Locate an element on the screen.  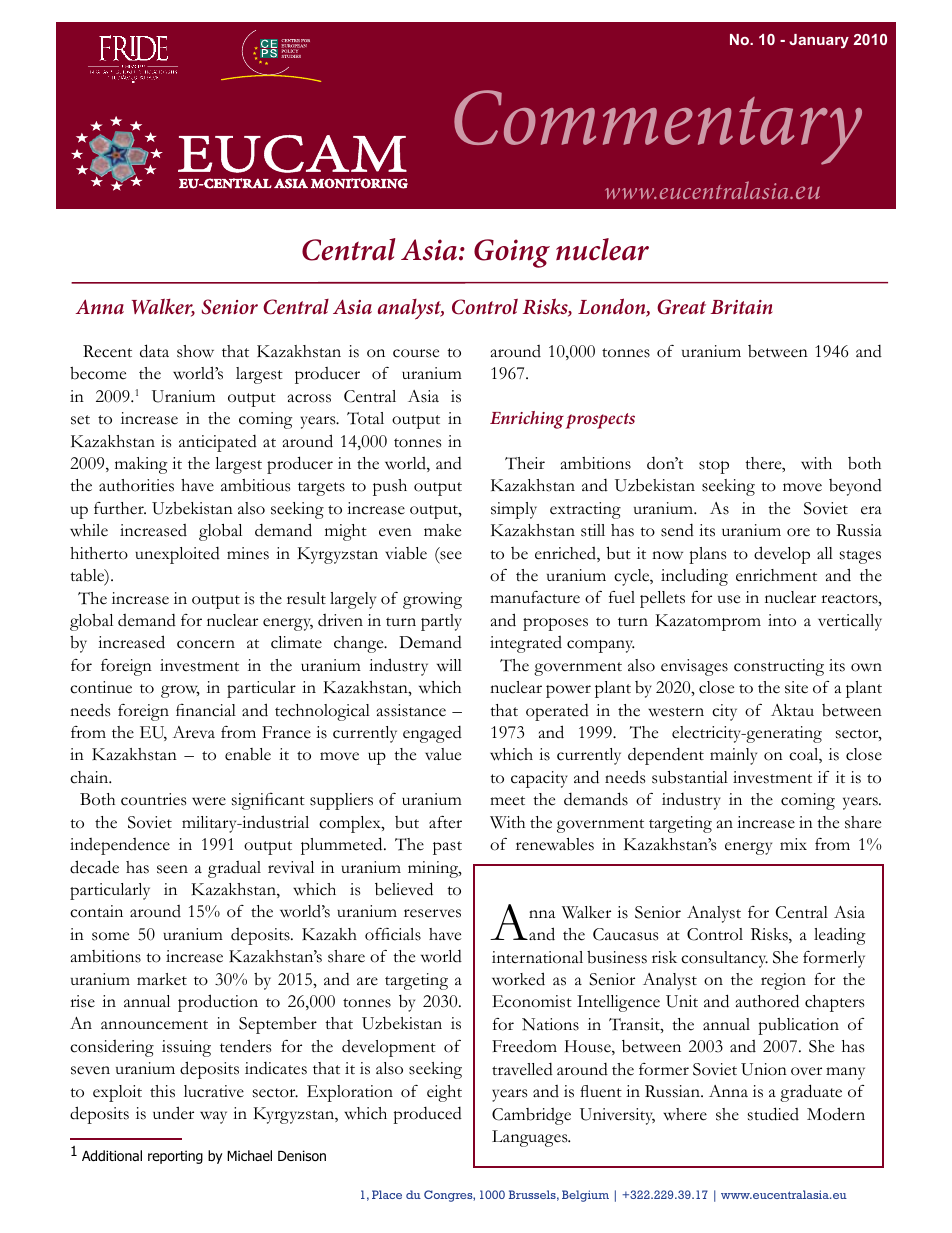
course is located at coordinates (416, 353).
